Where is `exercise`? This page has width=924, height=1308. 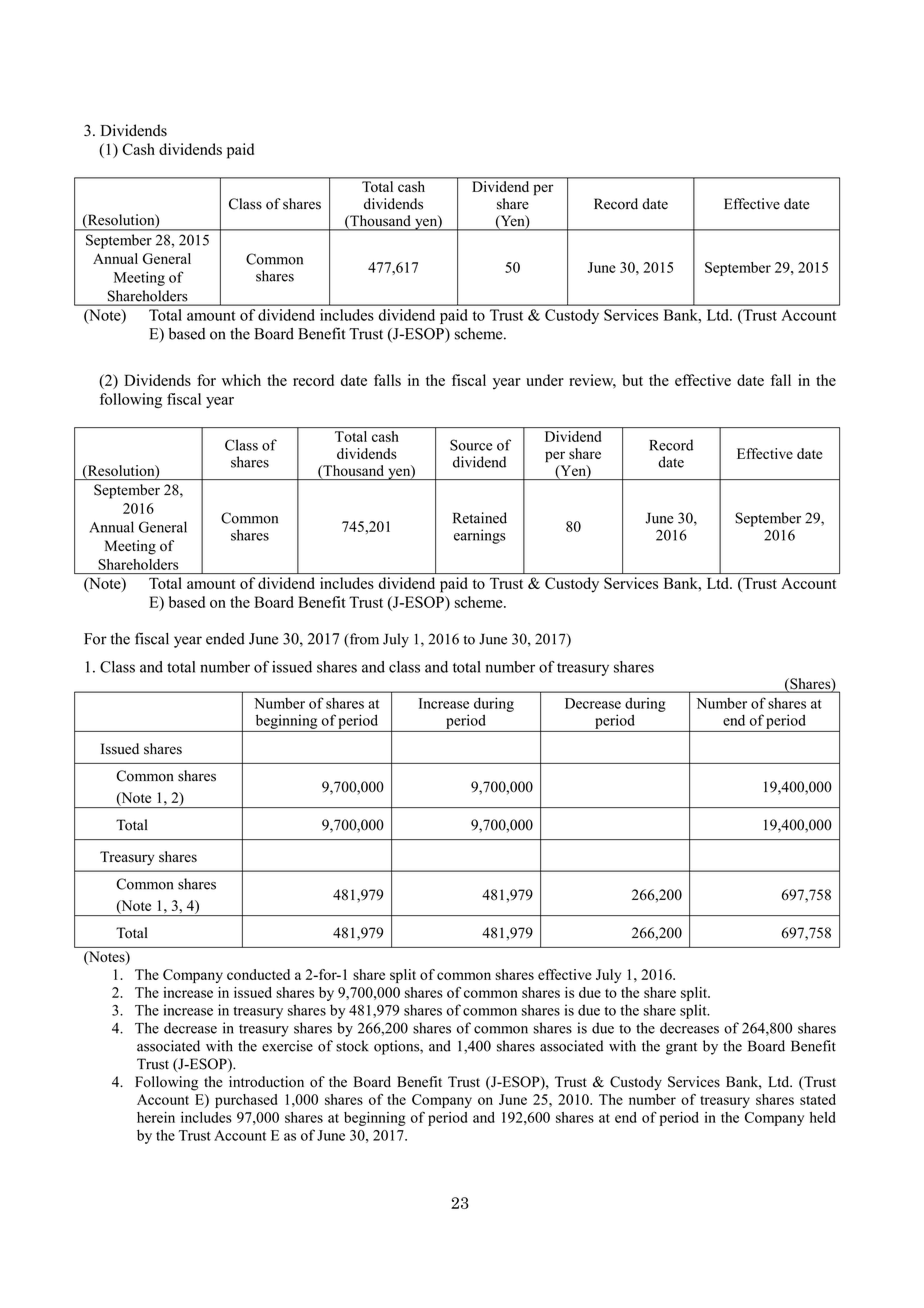
exercise is located at coordinates (287, 1046).
